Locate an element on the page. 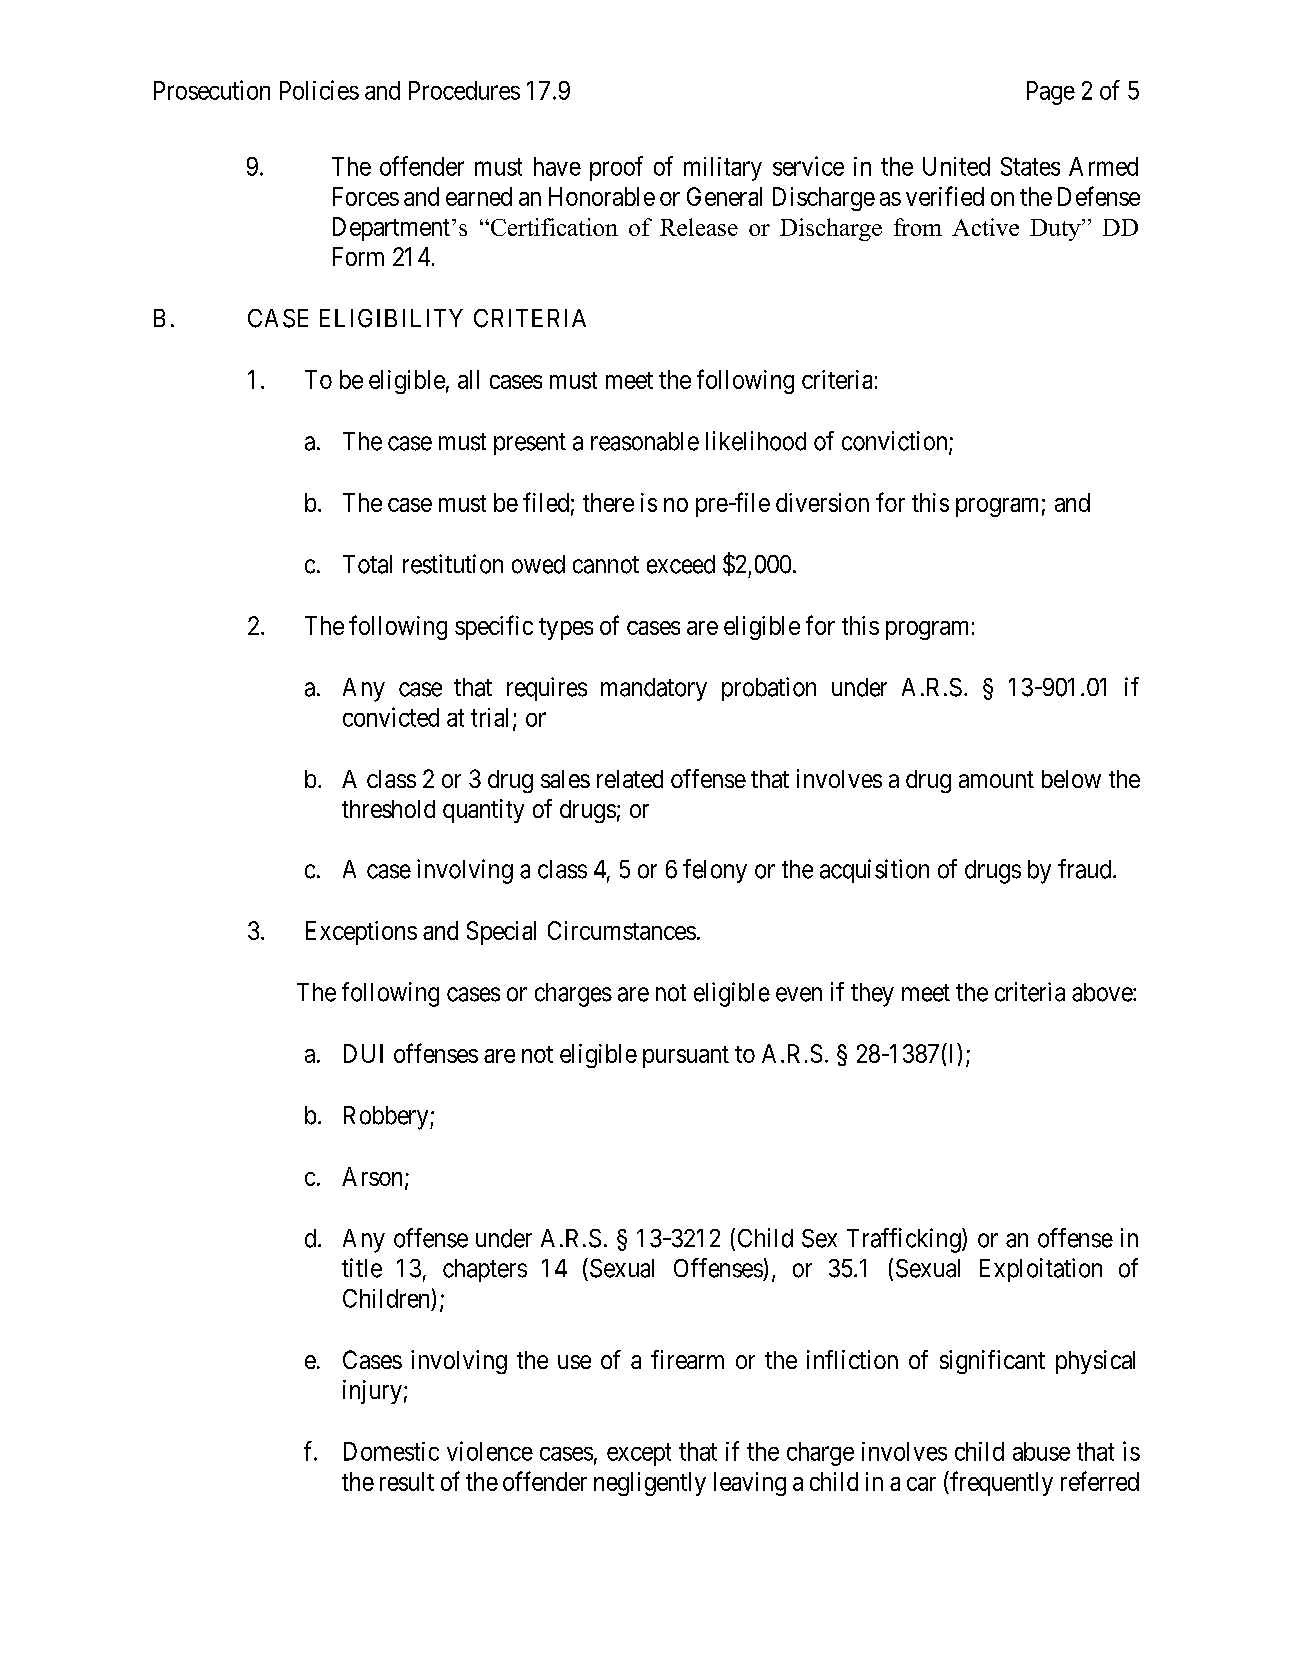 The image size is (1291, 1671). amount is located at coordinates (996, 779).
